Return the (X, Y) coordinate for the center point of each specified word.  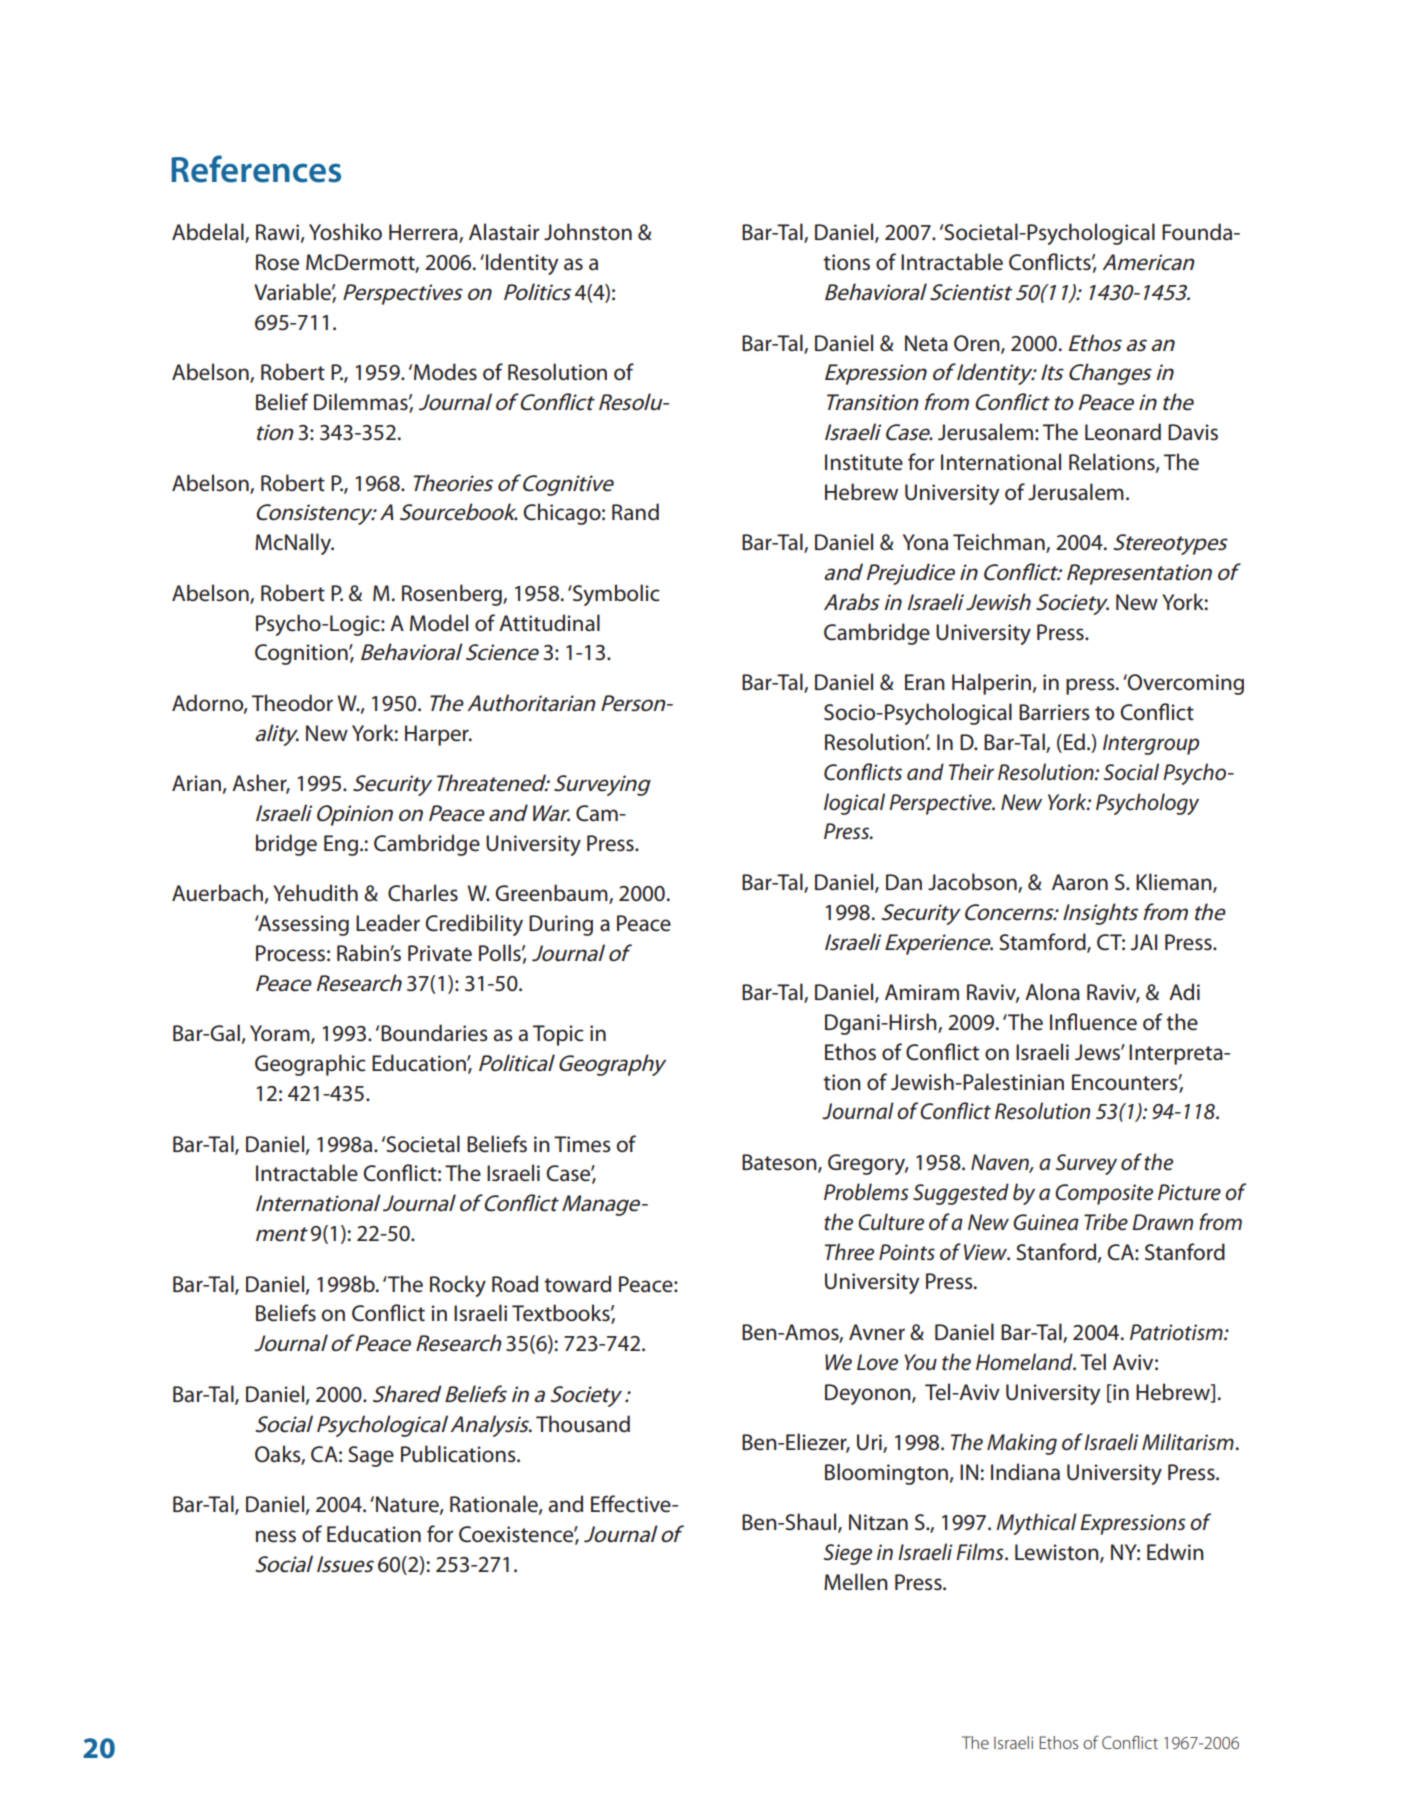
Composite (1104, 1194)
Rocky (458, 1286)
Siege (848, 1554)
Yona (925, 542)
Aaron (1080, 882)
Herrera (424, 233)
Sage (371, 1456)
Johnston (588, 232)
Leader (388, 923)
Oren (978, 344)
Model (439, 623)
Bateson (780, 1163)
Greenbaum (552, 894)
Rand (635, 512)
